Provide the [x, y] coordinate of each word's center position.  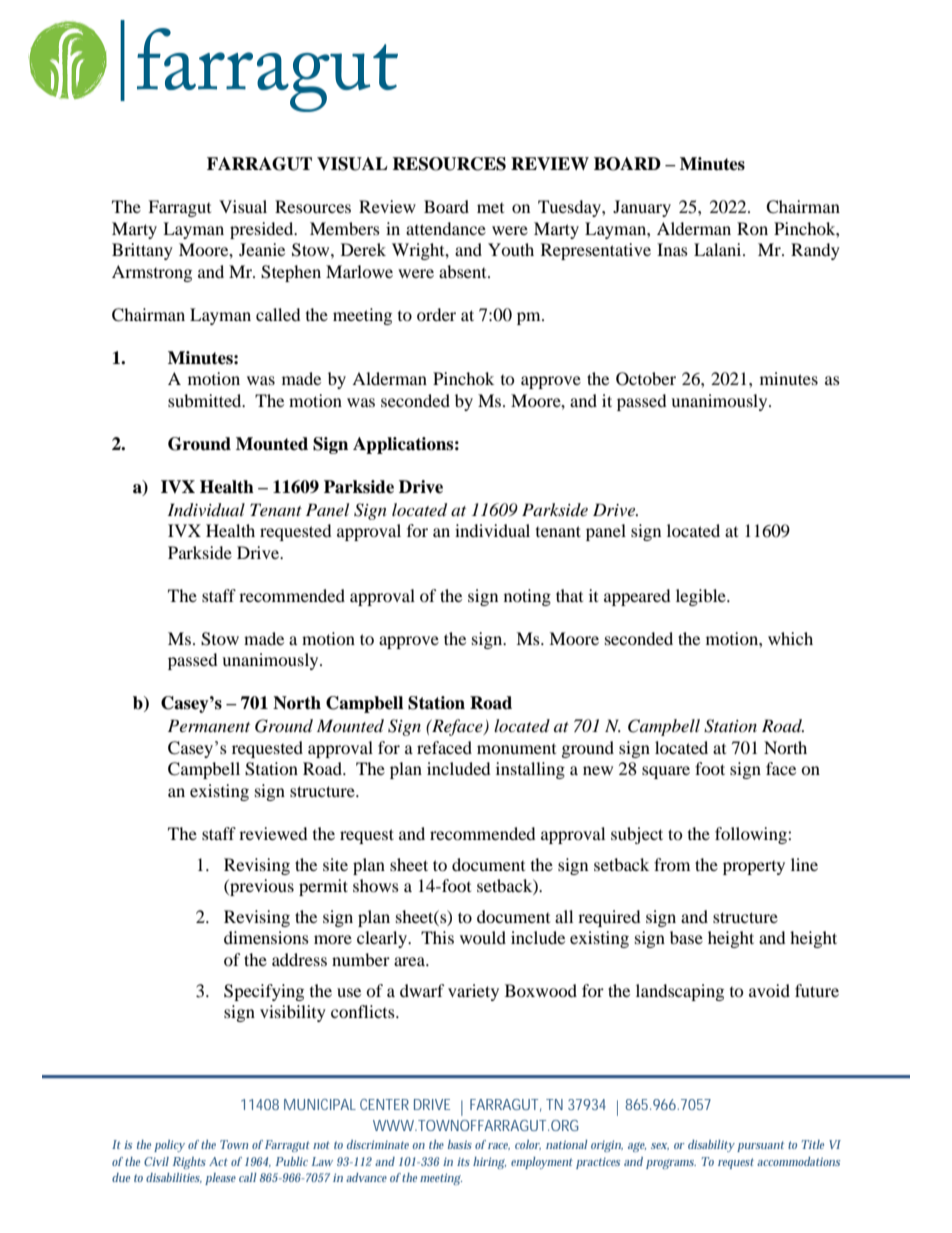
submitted [206, 400]
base [686, 937]
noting [527, 597]
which [790, 638]
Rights [189, 1163]
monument [516, 749]
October [646, 379]
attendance [446, 228]
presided [263, 230]
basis [460, 1144]
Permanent [209, 725]
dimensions [266, 937]
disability [711, 1146]
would [483, 937]
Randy [815, 251]
